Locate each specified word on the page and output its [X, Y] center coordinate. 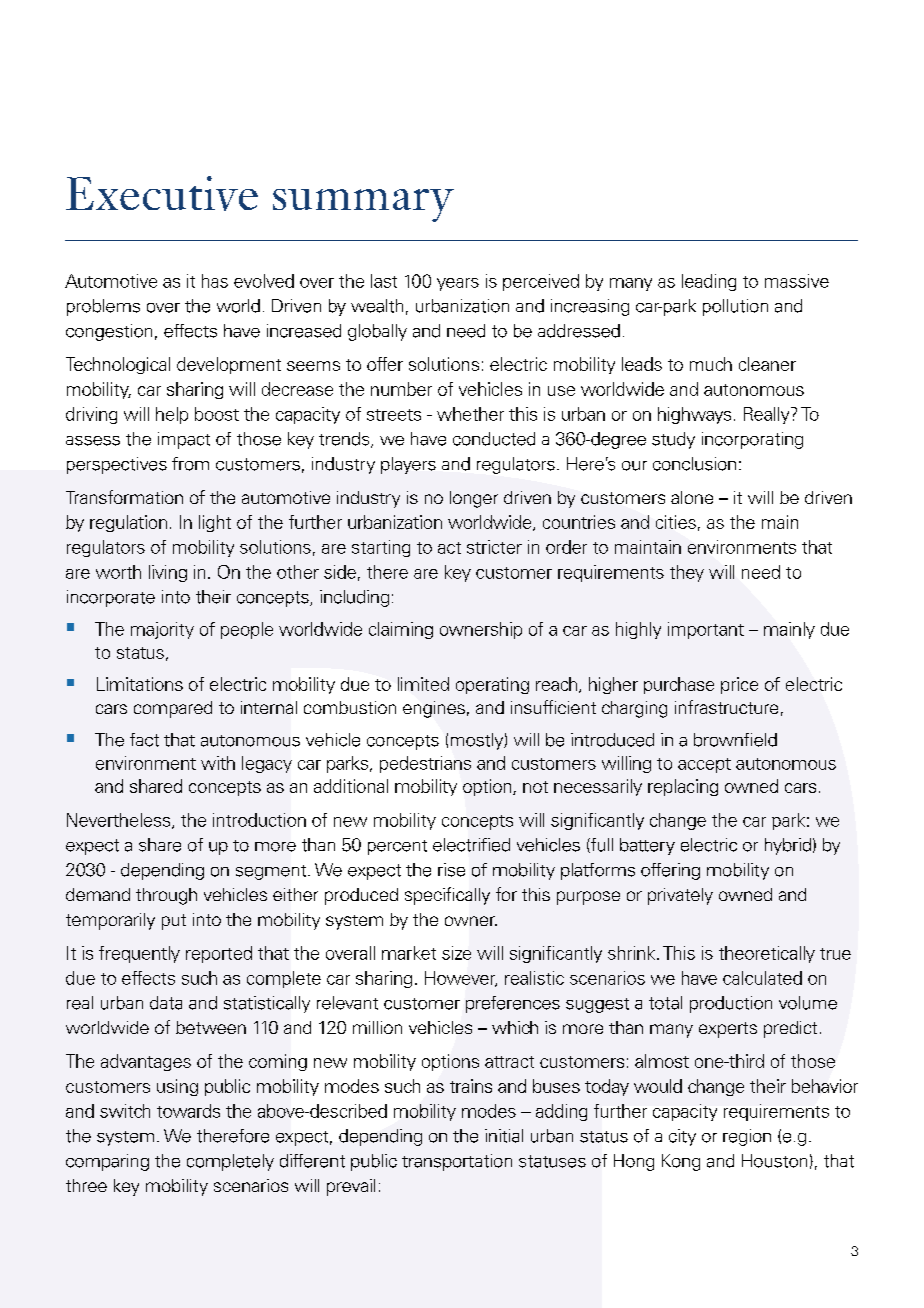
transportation [457, 1162]
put [174, 922]
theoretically [767, 954]
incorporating [752, 440]
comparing [107, 1162]
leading [709, 282]
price [739, 685]
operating [492, 685]
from [190, 464]
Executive [162, 193]
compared [173, 709]
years [458, 284]
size [456, 953]
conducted [494, 439]
